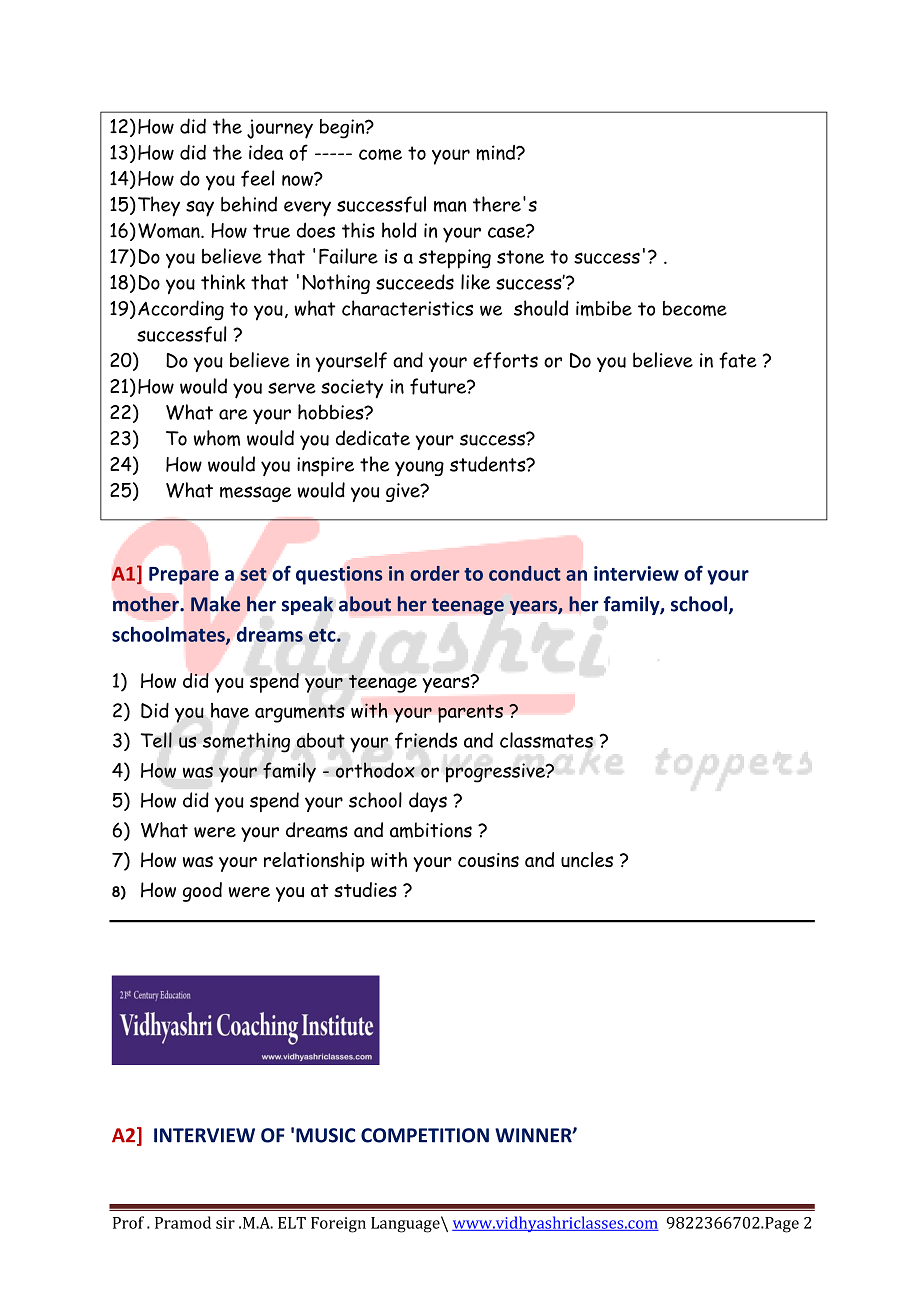 The height and width of the screenshot is (1308, 924). Describe the element at coordinates (225, 1223) in the screenshot. I see `sir` at that location.
